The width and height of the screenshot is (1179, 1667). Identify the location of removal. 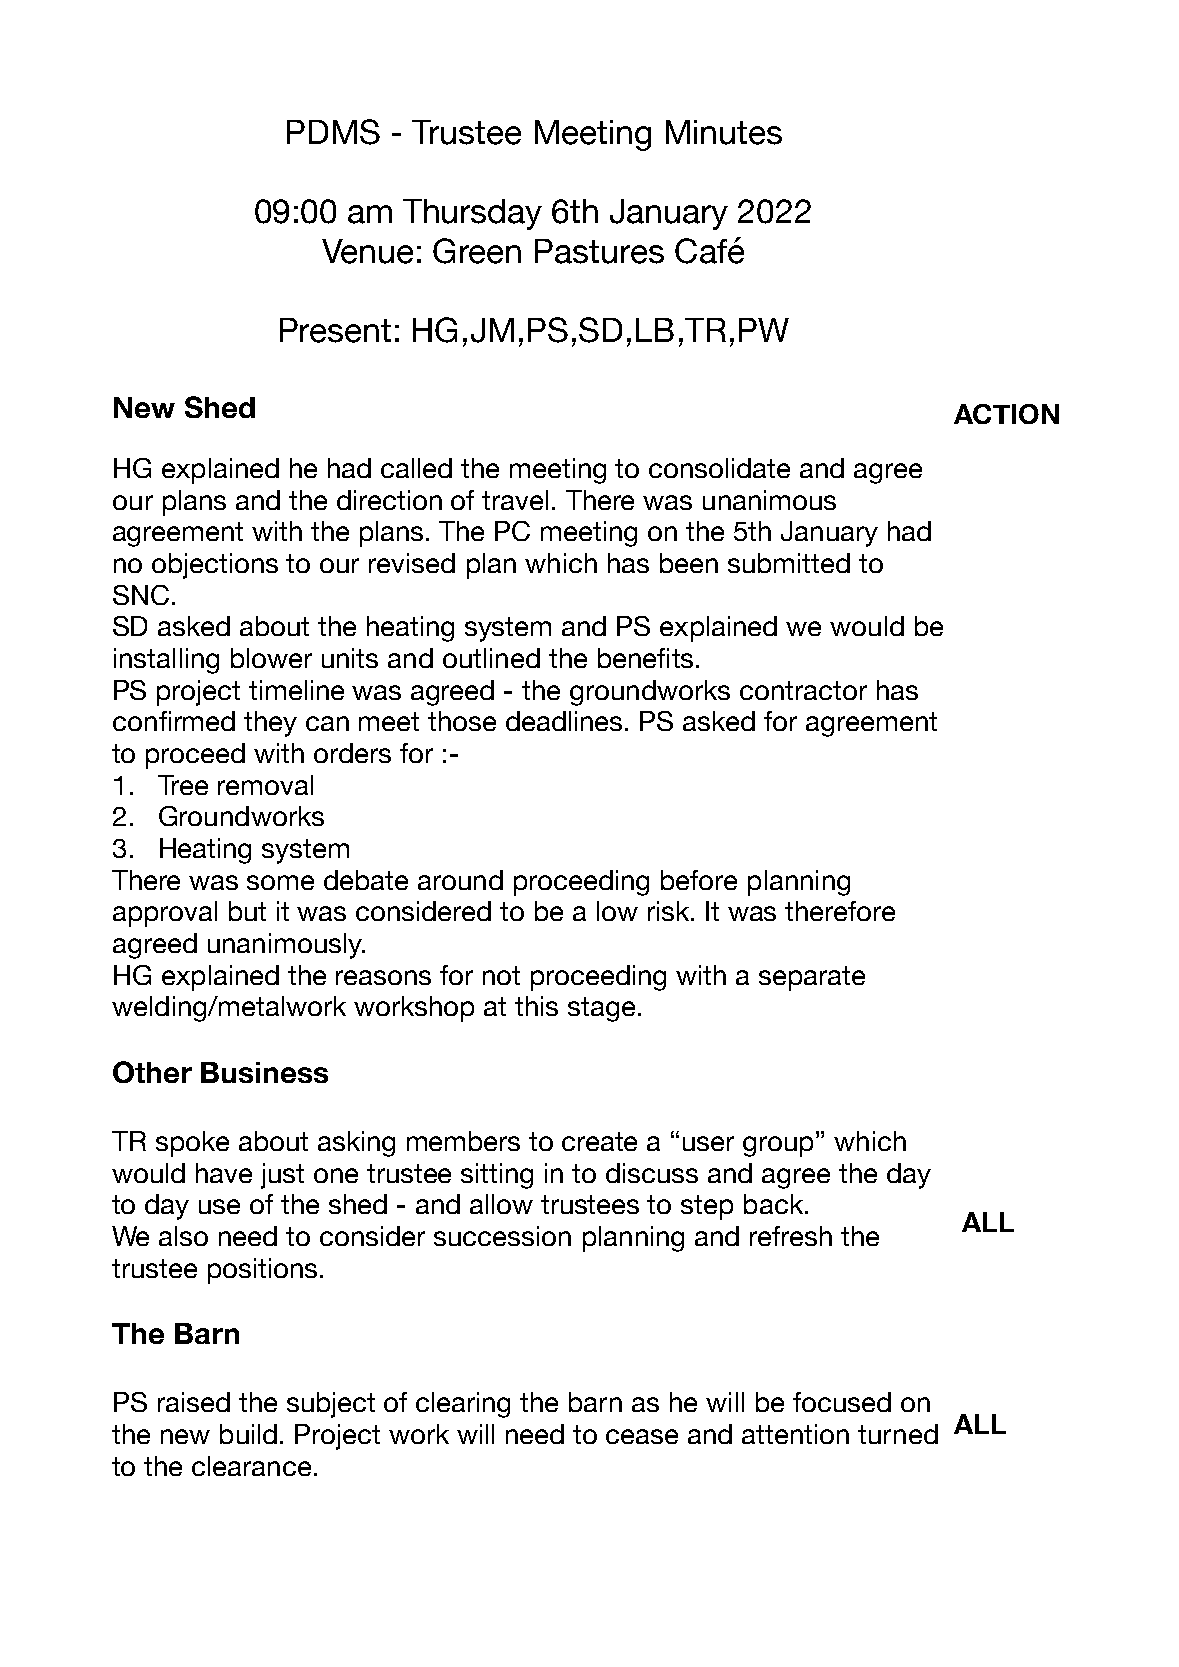
(265, 785).
